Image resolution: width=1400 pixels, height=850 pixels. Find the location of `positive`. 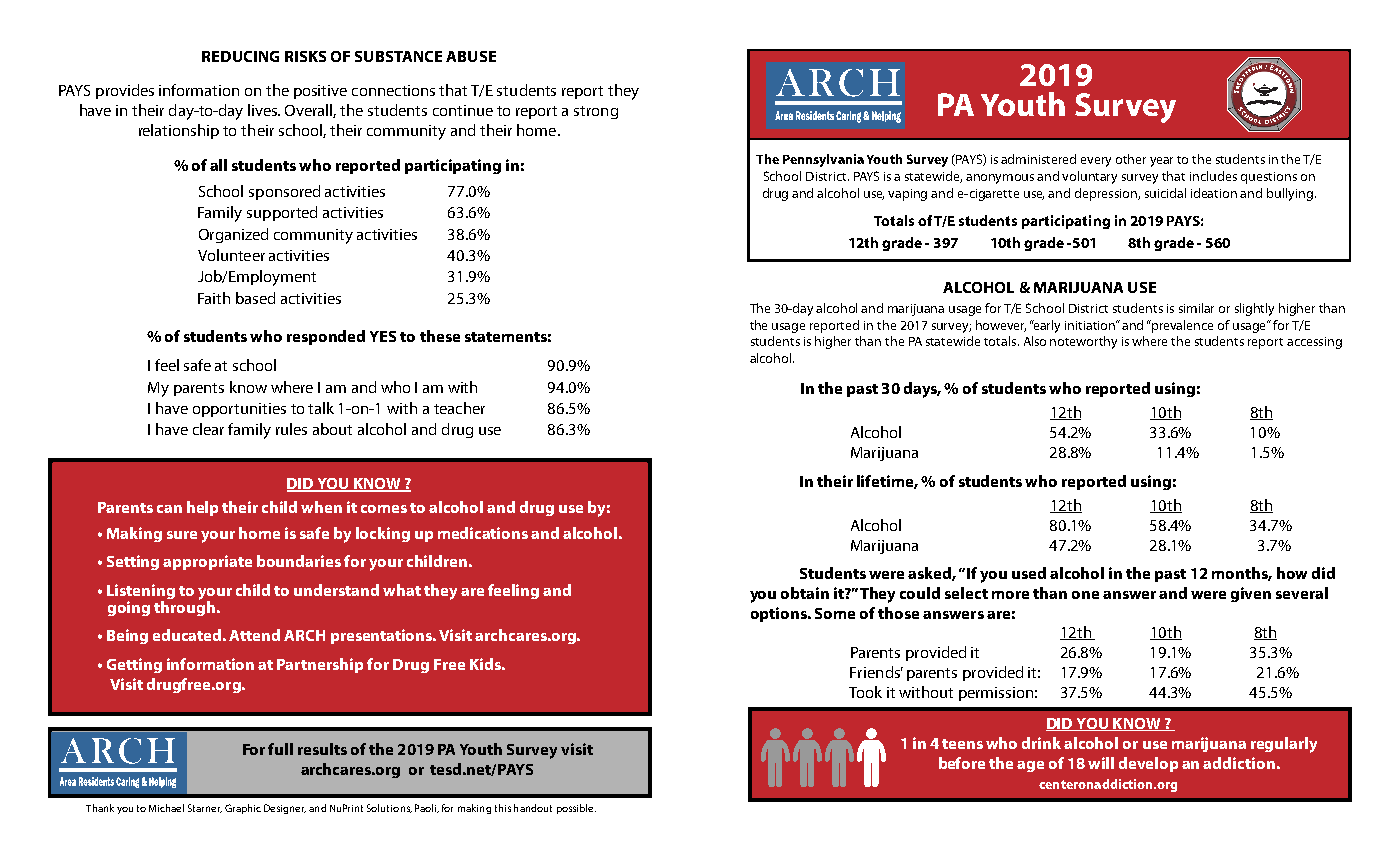

positive is located at coordinates (320, 92).
